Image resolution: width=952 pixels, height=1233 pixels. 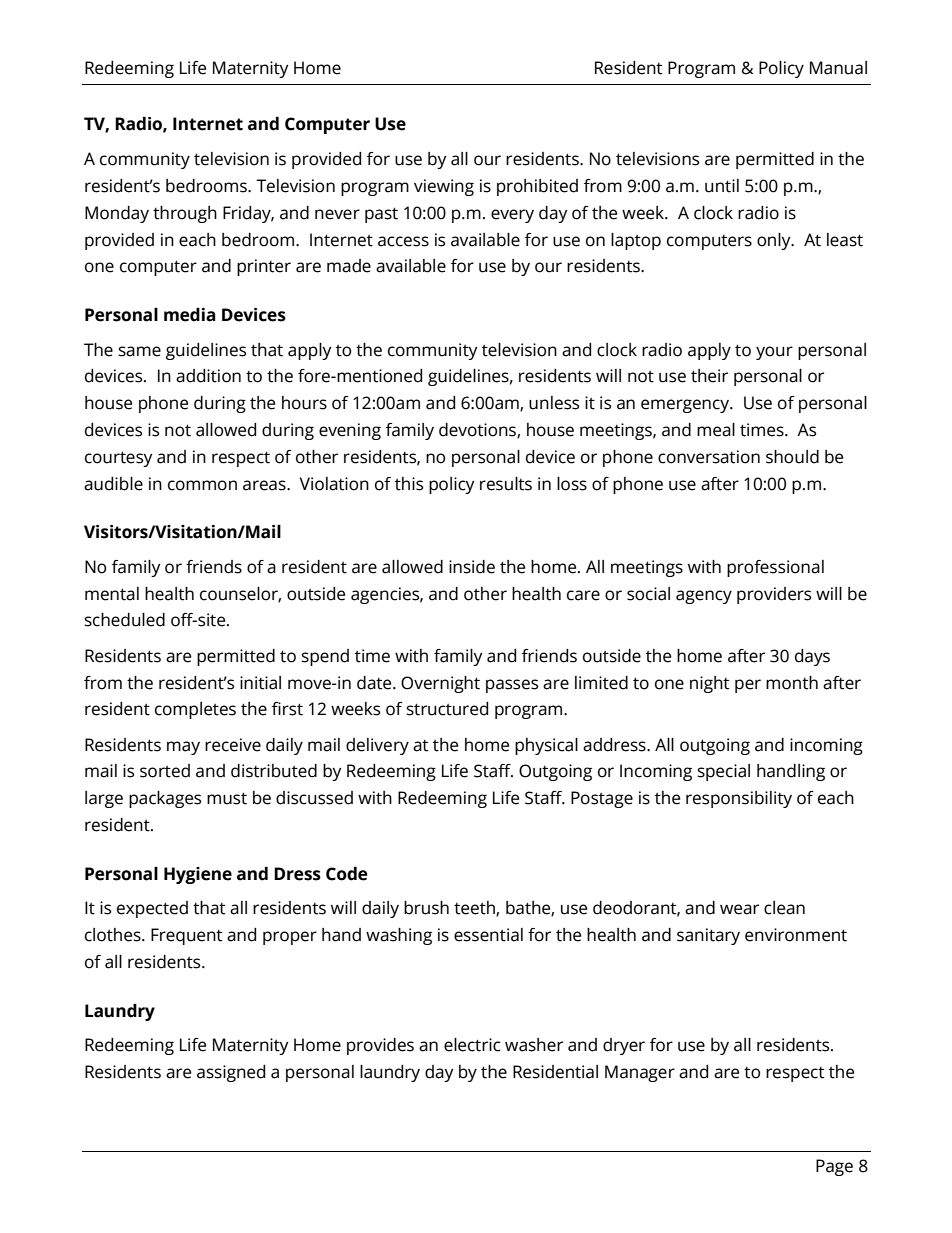 I want to click on electric, so click(x=472, y=1045).
